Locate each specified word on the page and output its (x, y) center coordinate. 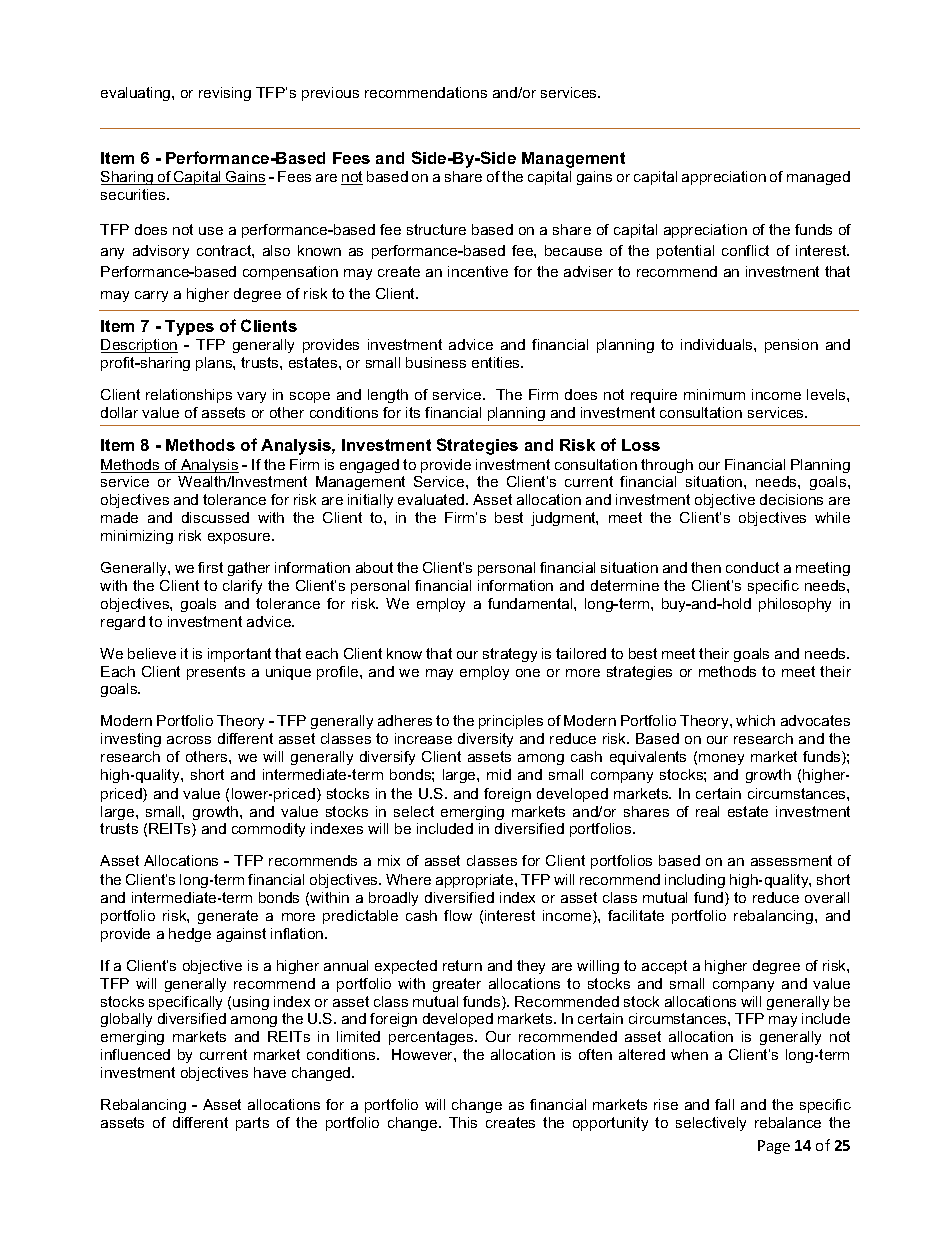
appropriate (476, 881)
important (239, 655)
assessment (791, 860)
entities (497, 362)
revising (225, 94)
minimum (714, 394)
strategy (510, 655)
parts (252, 1124)
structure (436, 229)
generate (228, 917)
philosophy (795, 605)
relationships (189, 396)
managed (818, 178)
